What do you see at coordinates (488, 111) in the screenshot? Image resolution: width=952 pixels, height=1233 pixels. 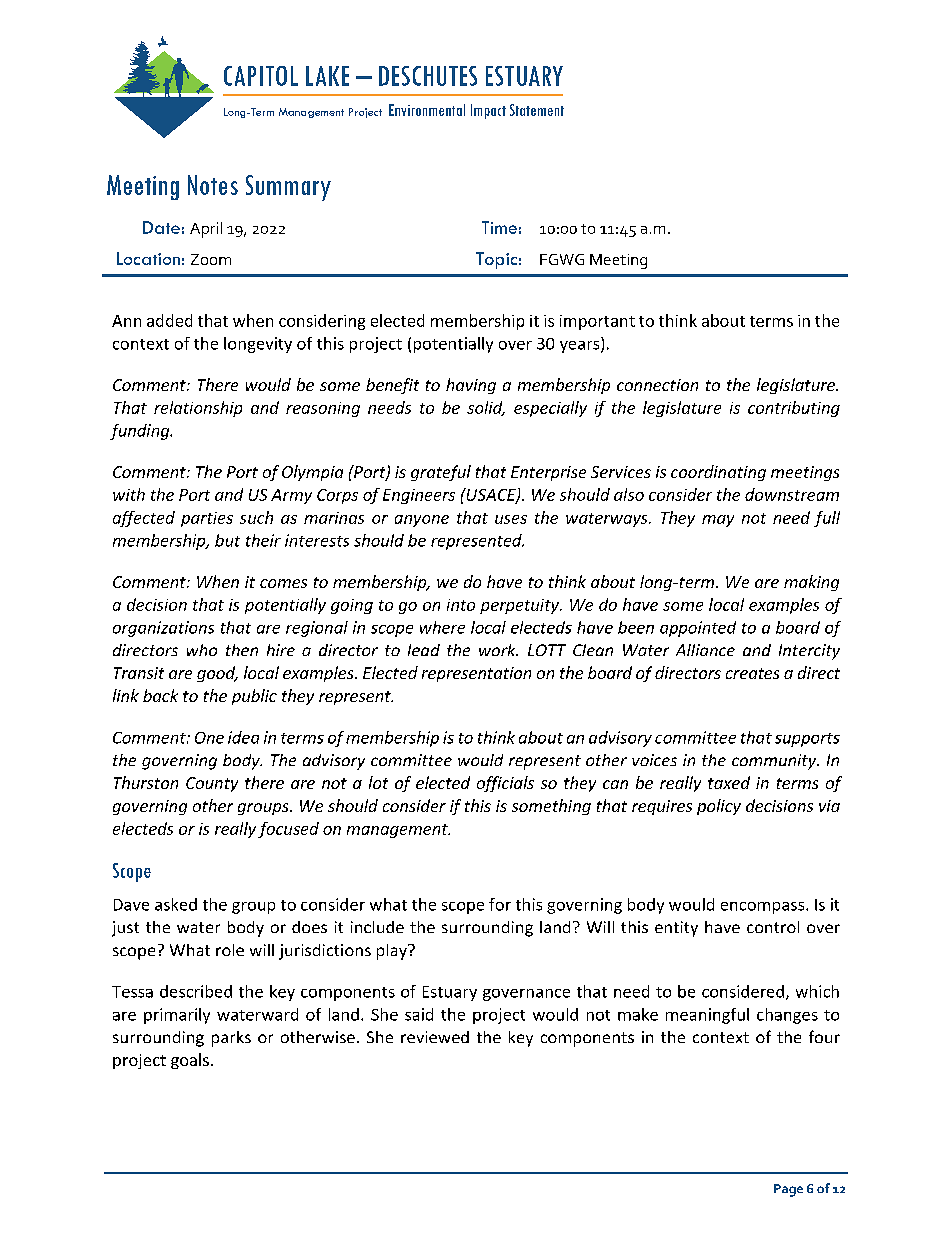 I see `Impact` at bounding box center [488, 111].
